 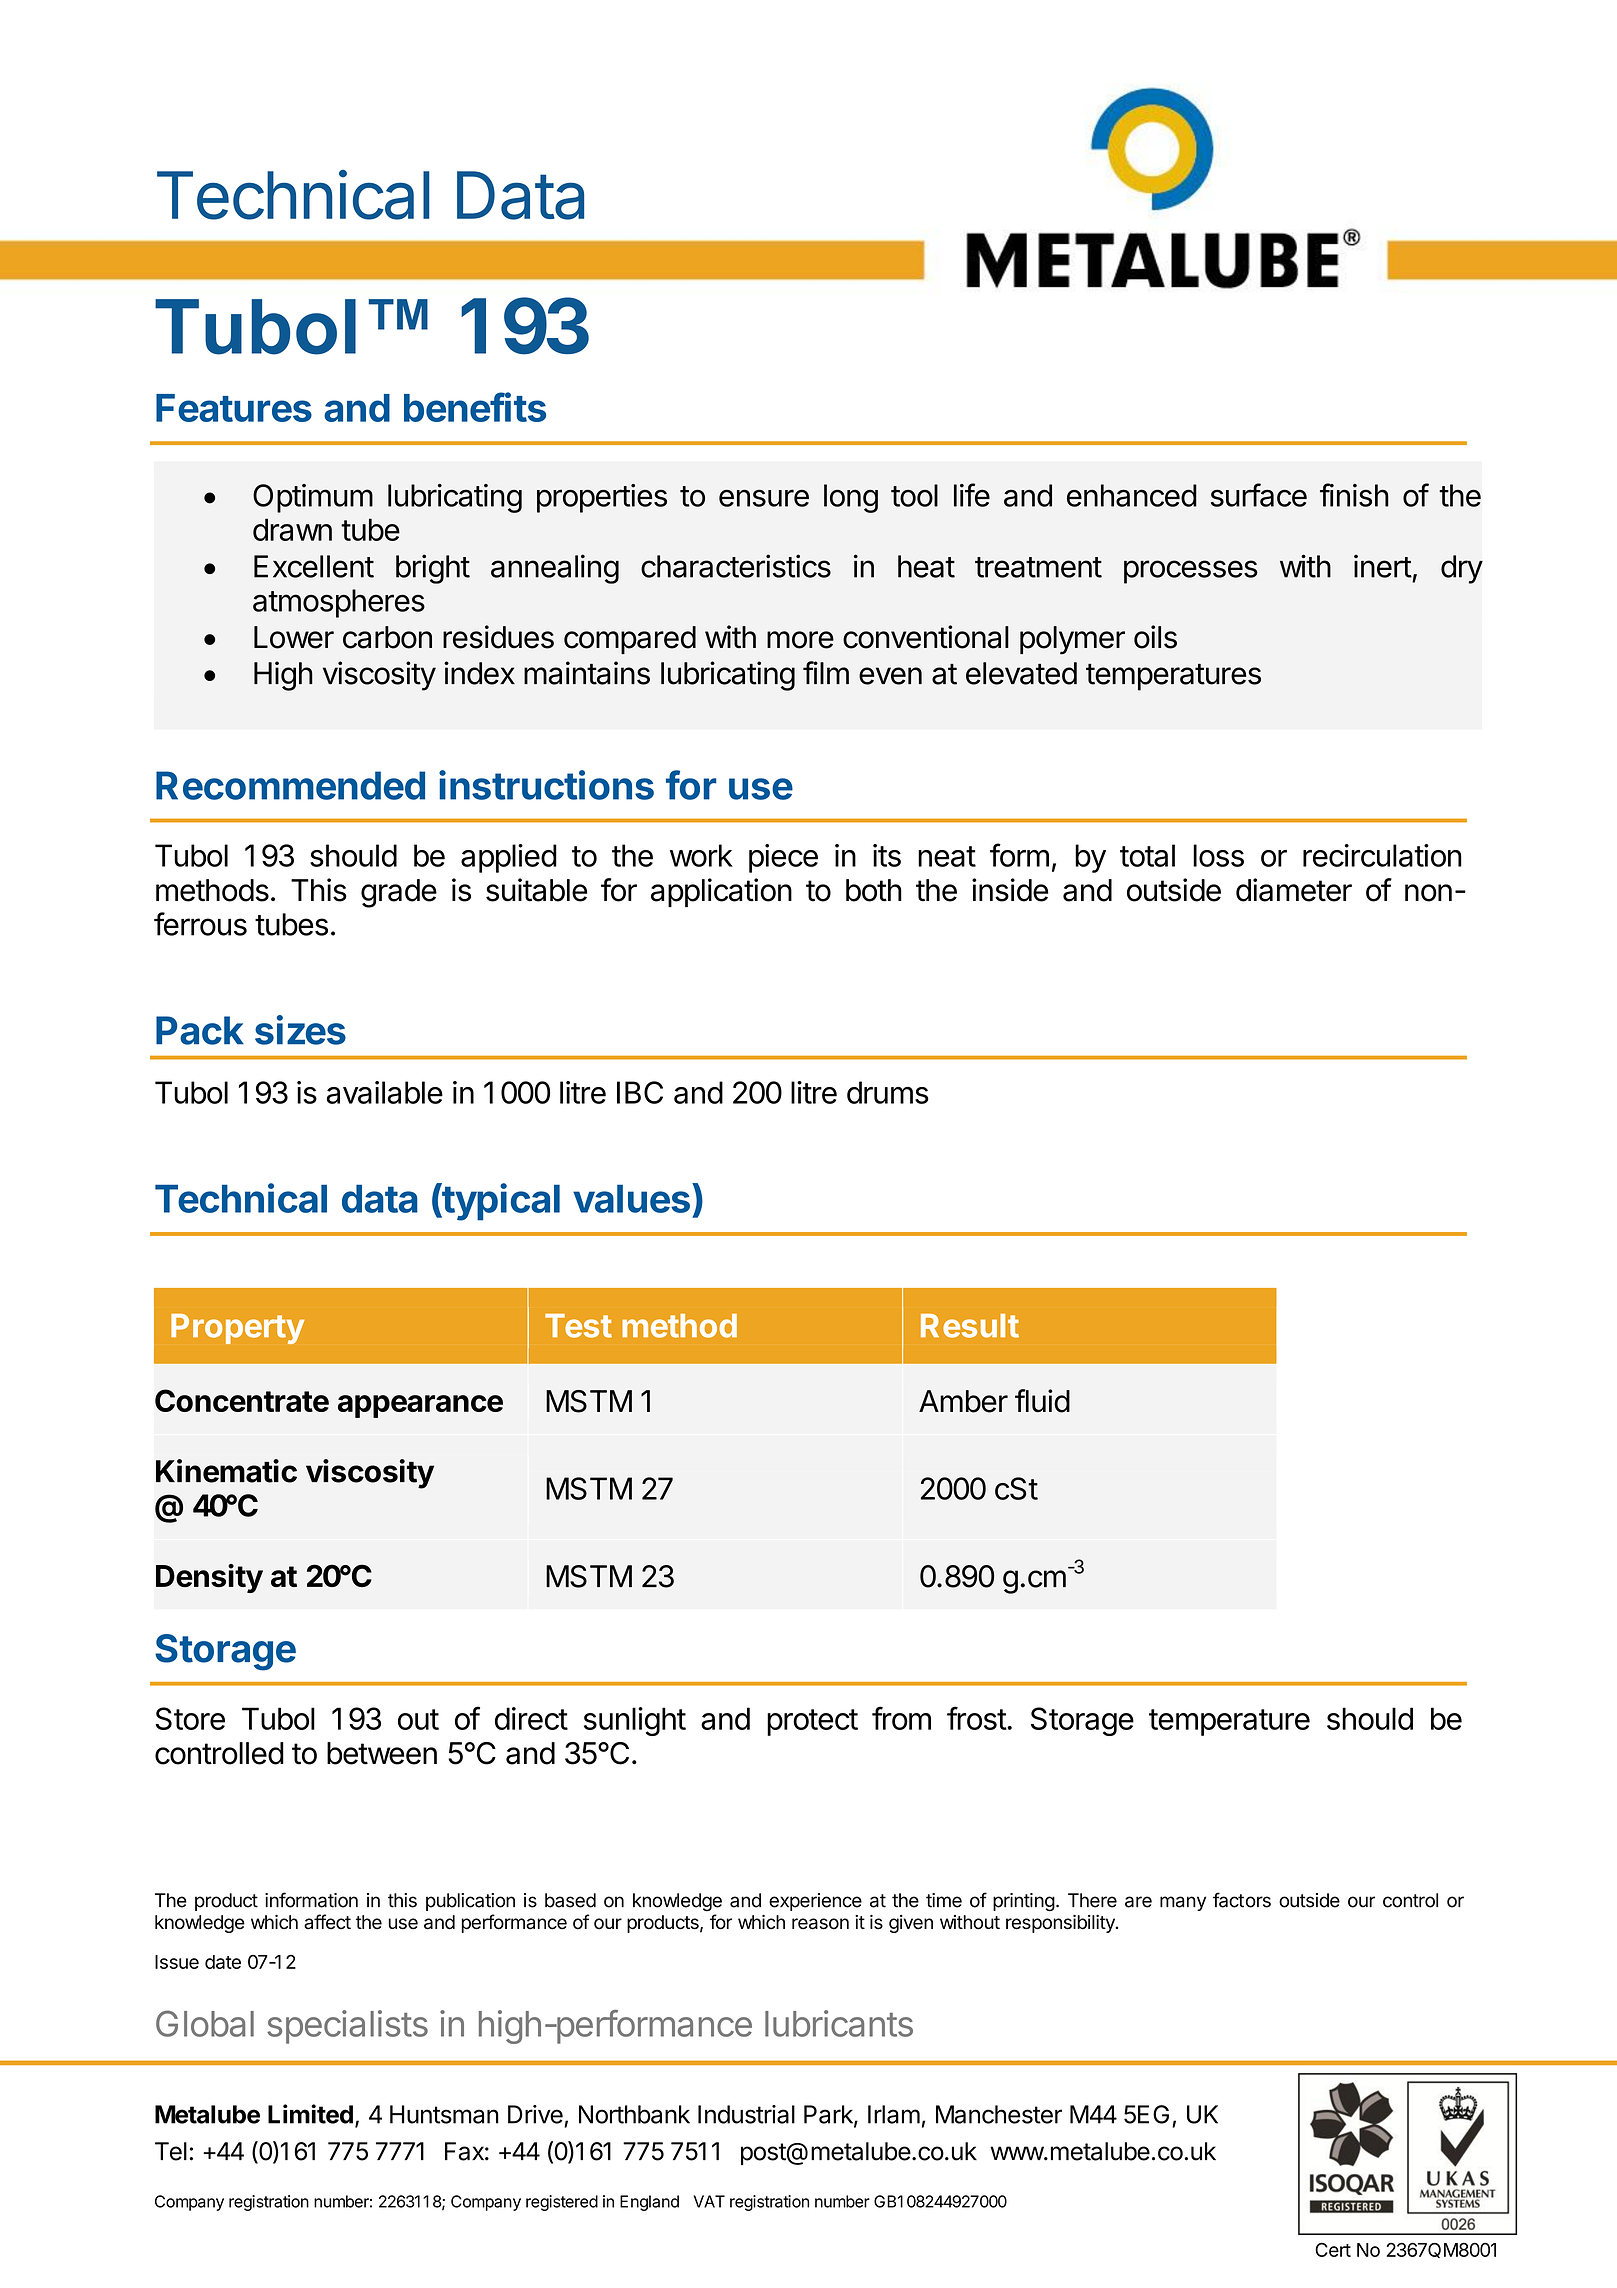 I want to click on drums, so click(x=888, y=1092).
